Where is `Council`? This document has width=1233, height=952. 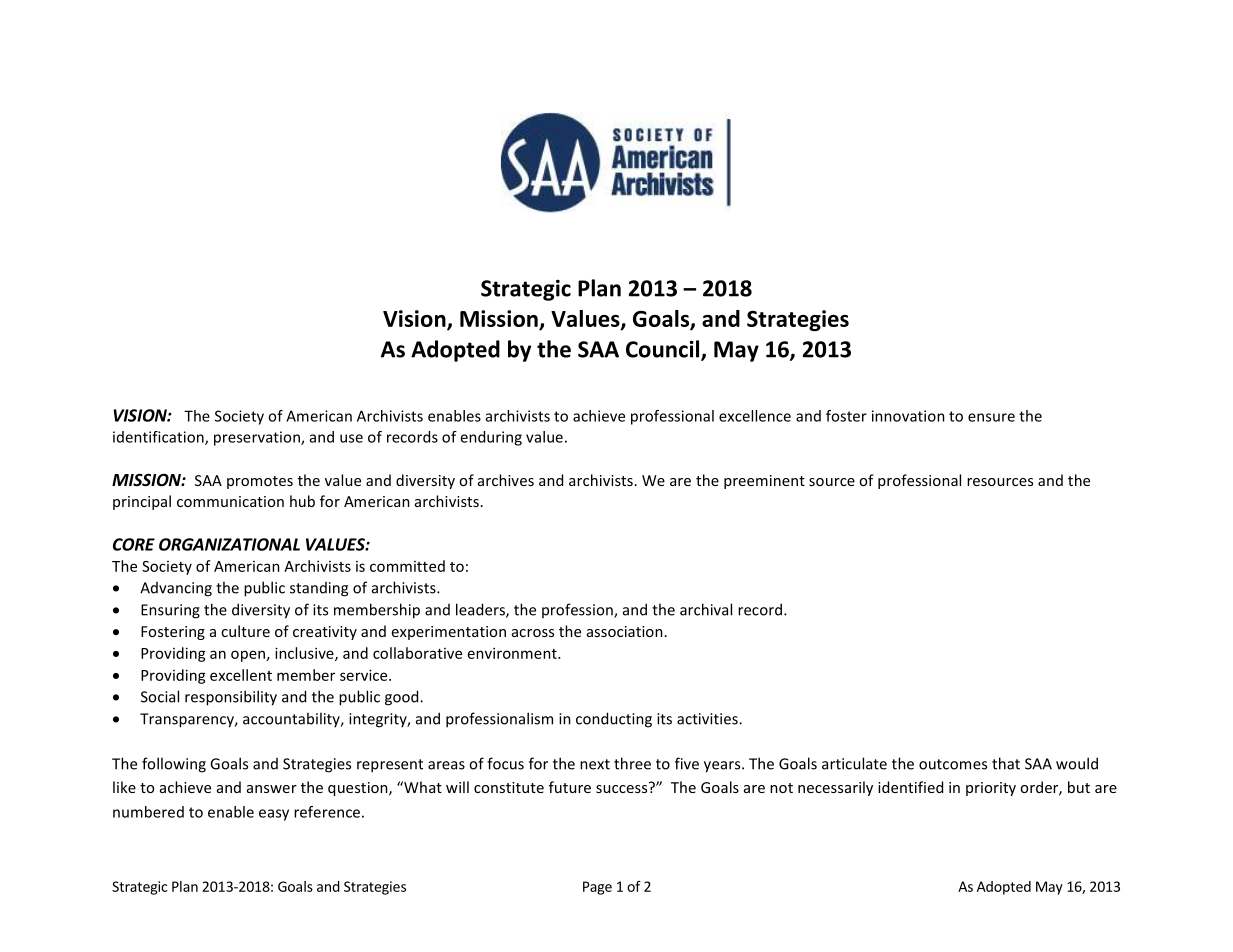 Council is located at coordinates (664, 350).
